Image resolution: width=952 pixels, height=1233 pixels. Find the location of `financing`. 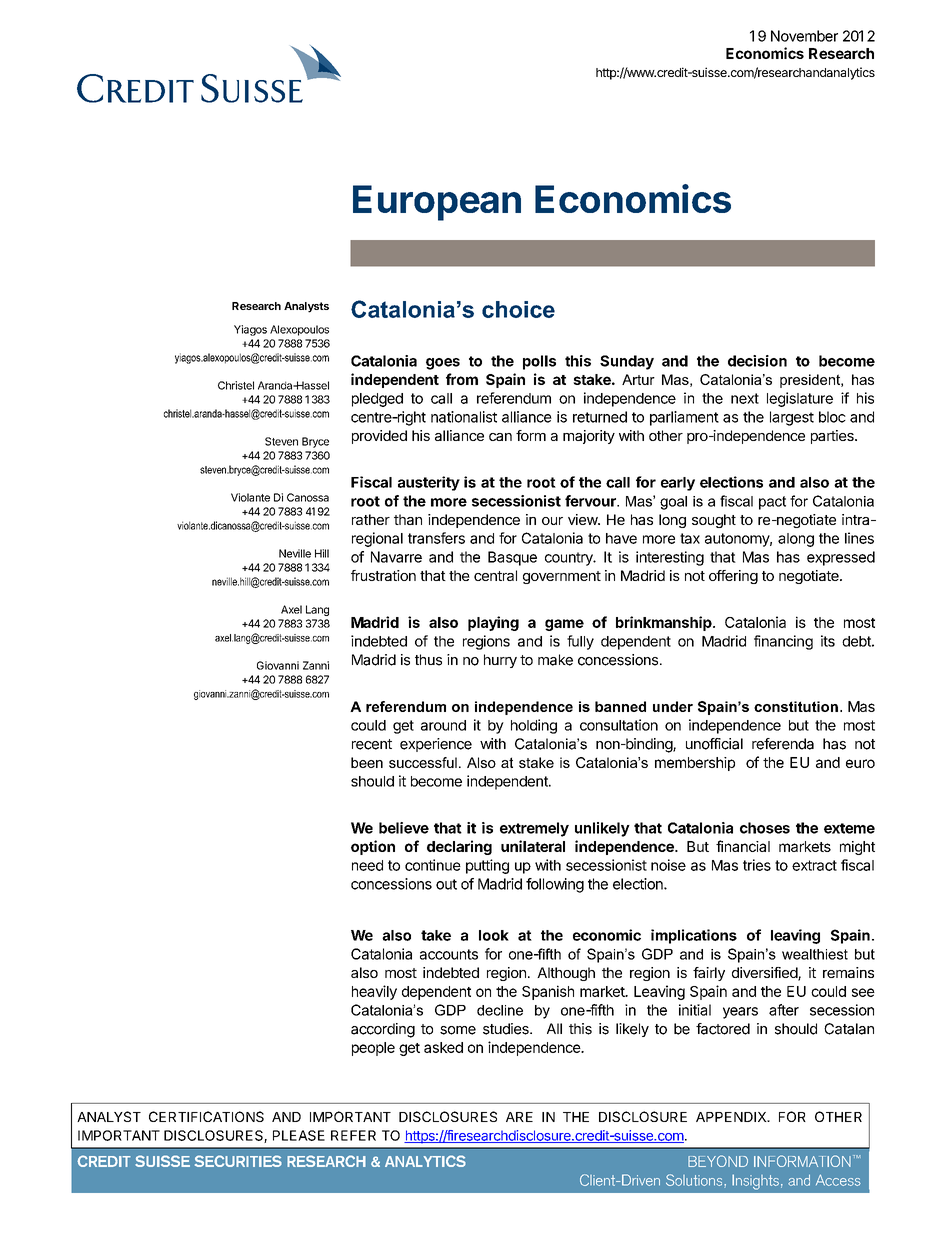

financing is located at coordinates (783, 642).
